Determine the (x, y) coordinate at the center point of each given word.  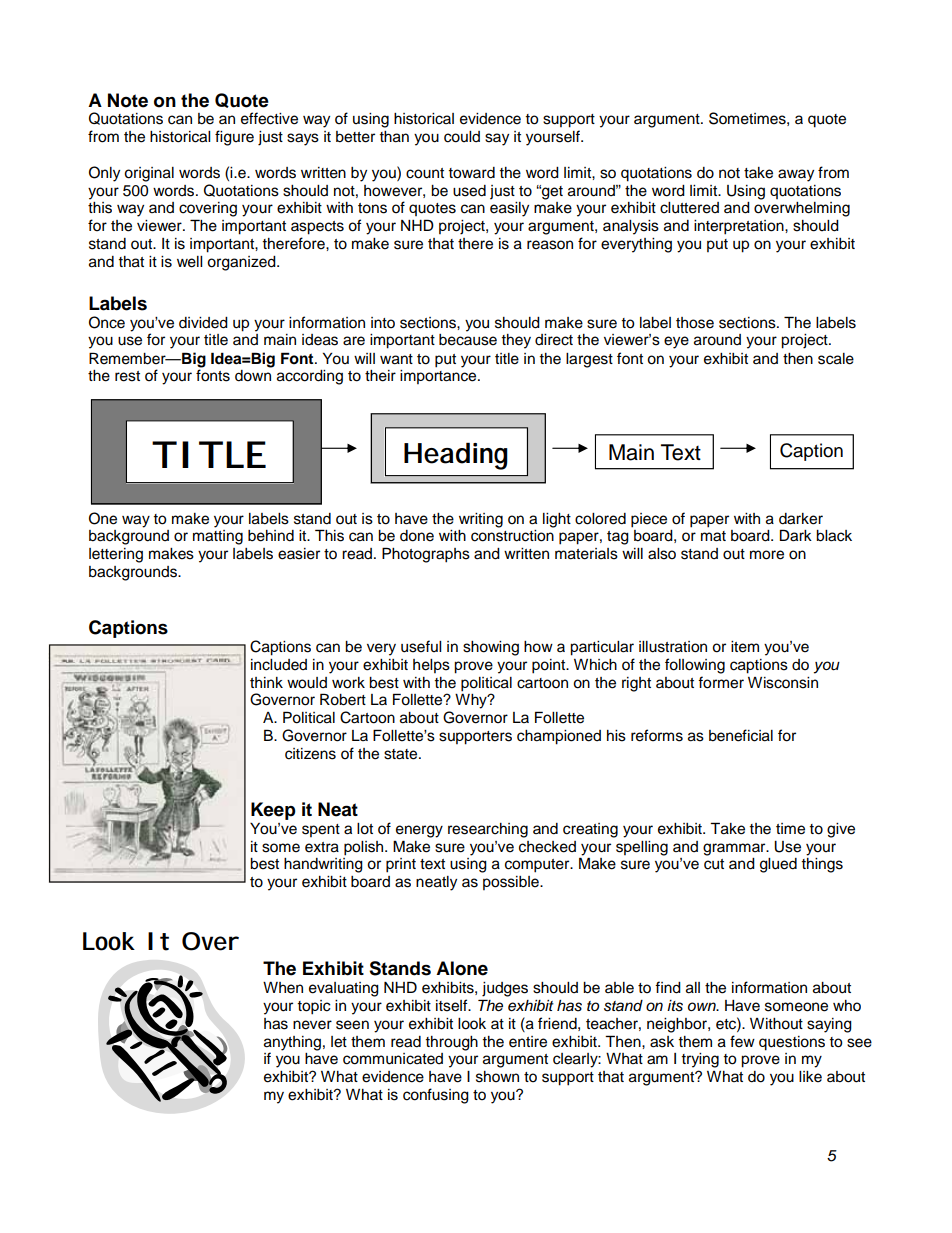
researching (488, 830)
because (468, 340)
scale (836, 359)
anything (292, 1043)
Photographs (426, 555)
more (767, 555)
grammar (735, 849)
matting (218, 537)
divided (203, 323)
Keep (273, 811)
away (796, 175)
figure (234, 138)
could (462, 137)
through (451, 1043)
